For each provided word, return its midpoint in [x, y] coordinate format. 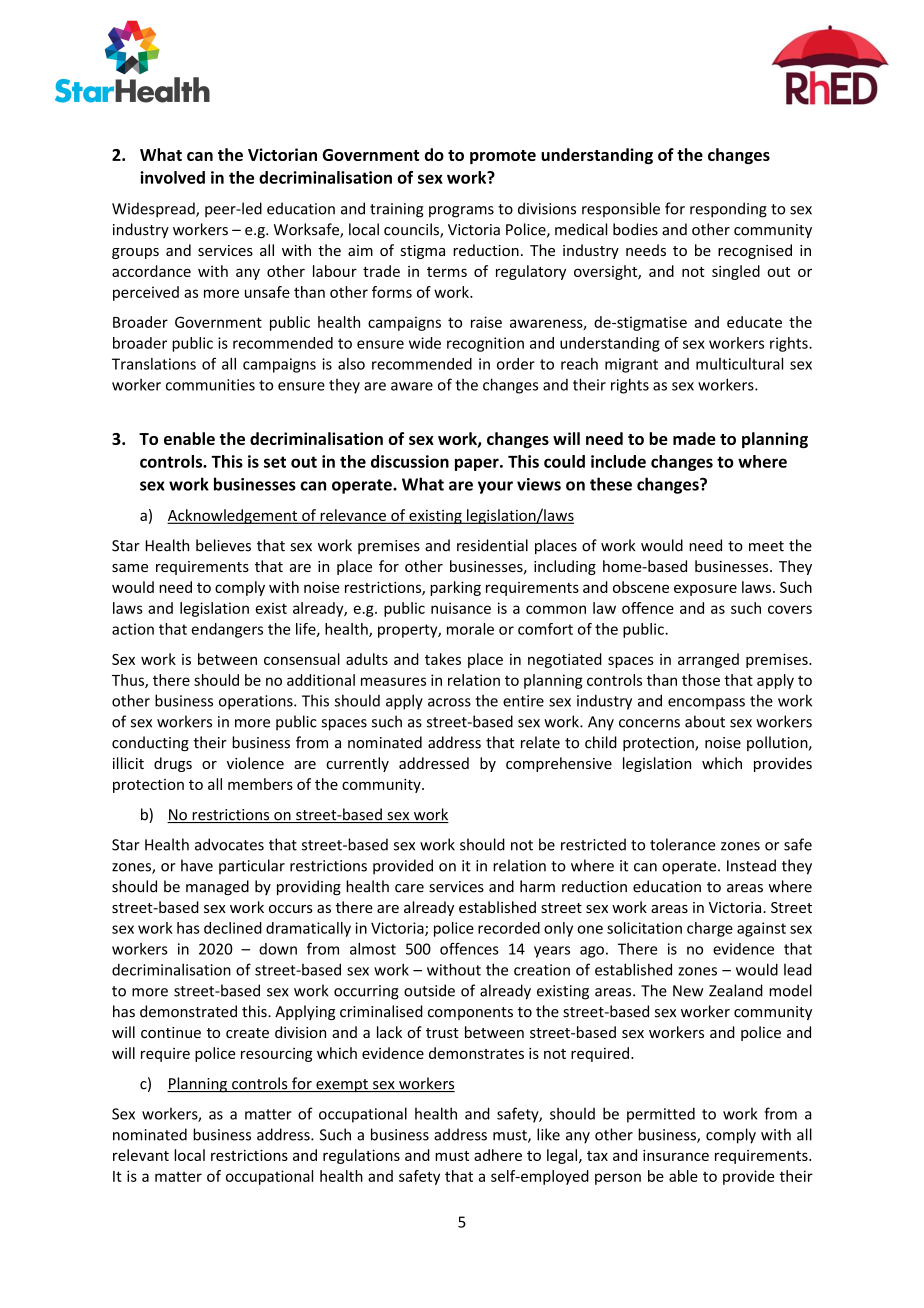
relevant [141, 1155]
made [694, 438]
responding [728, 210]
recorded [509, 928]
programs [461, 212]
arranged [708, 660]
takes [443, 659]
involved [172, 177]
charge [710, 929]
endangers [227, 630]
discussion [410, 461]
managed [217, 887]
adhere [498, 1155]
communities [210, 385]
